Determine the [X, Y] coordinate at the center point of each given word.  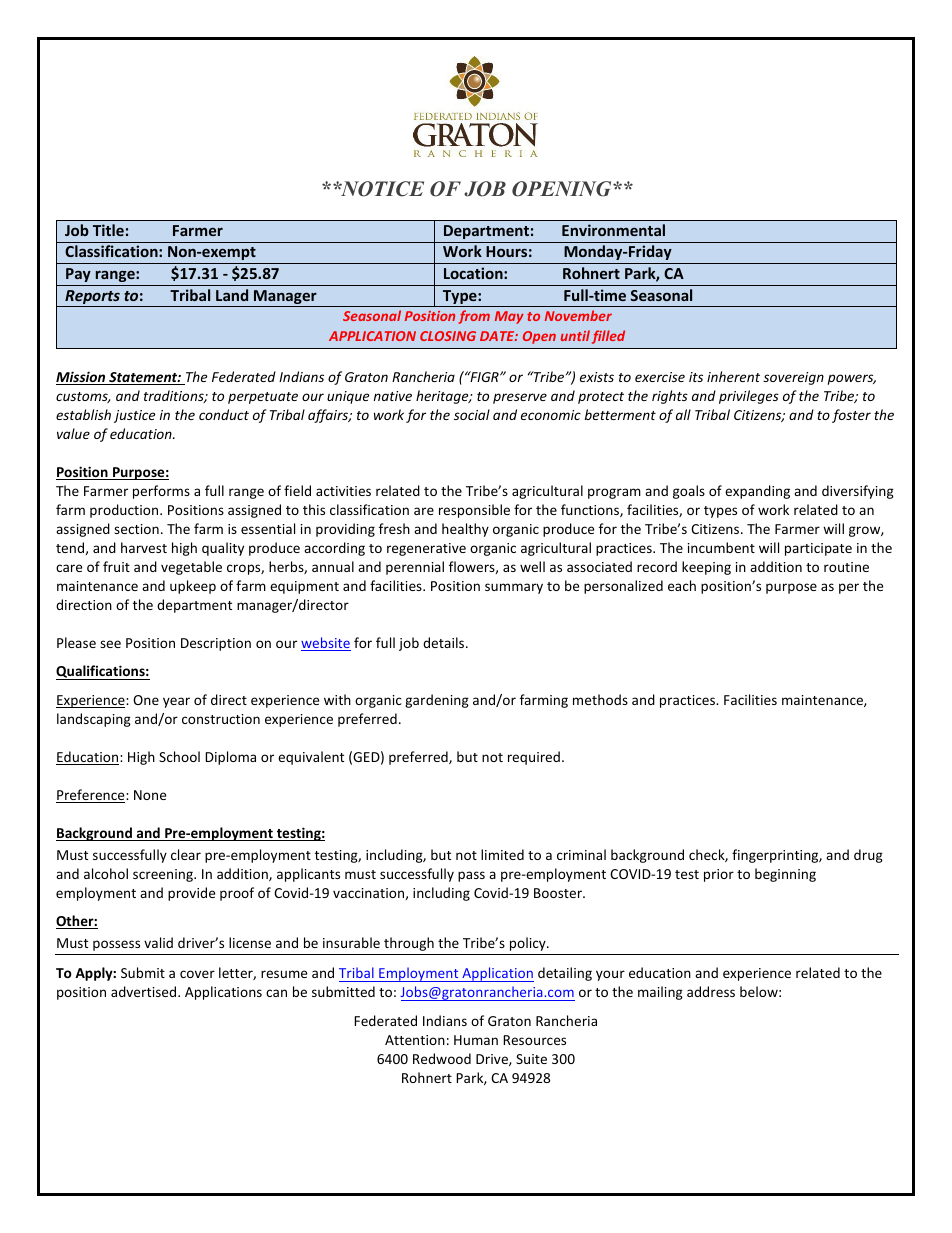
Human [476, 1040]
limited [502, 854]
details [445, 642]
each [682, 585]
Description [216, 644]
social [472, 414]
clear [186, 854]
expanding [757, 492]
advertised [145, 991]
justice [134, 416]
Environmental [613, 230]
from [474, 317]
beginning [785, 875]
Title [108, 230]
